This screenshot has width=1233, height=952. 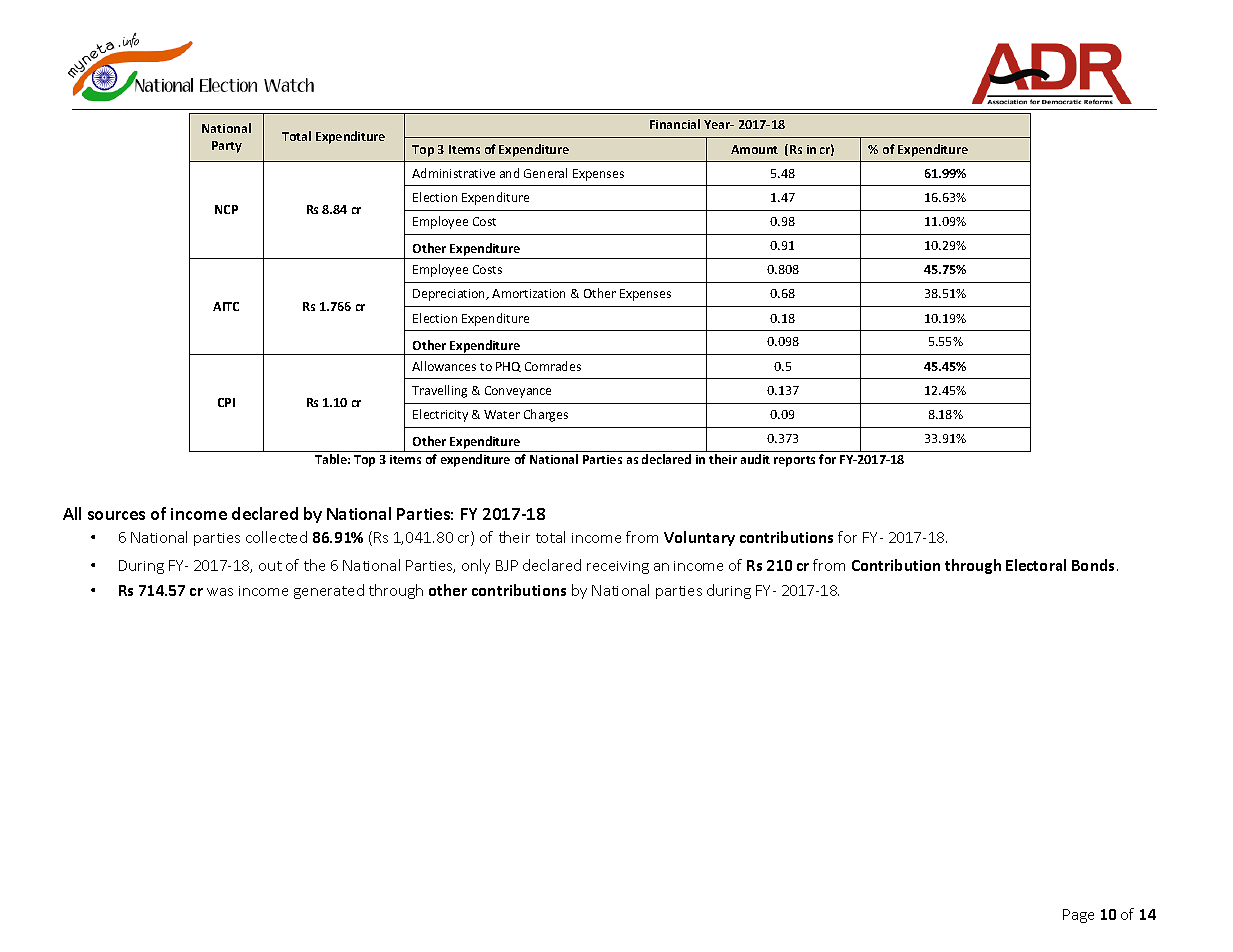 I want to click on Electoral, so click(x=1036, y=565).
